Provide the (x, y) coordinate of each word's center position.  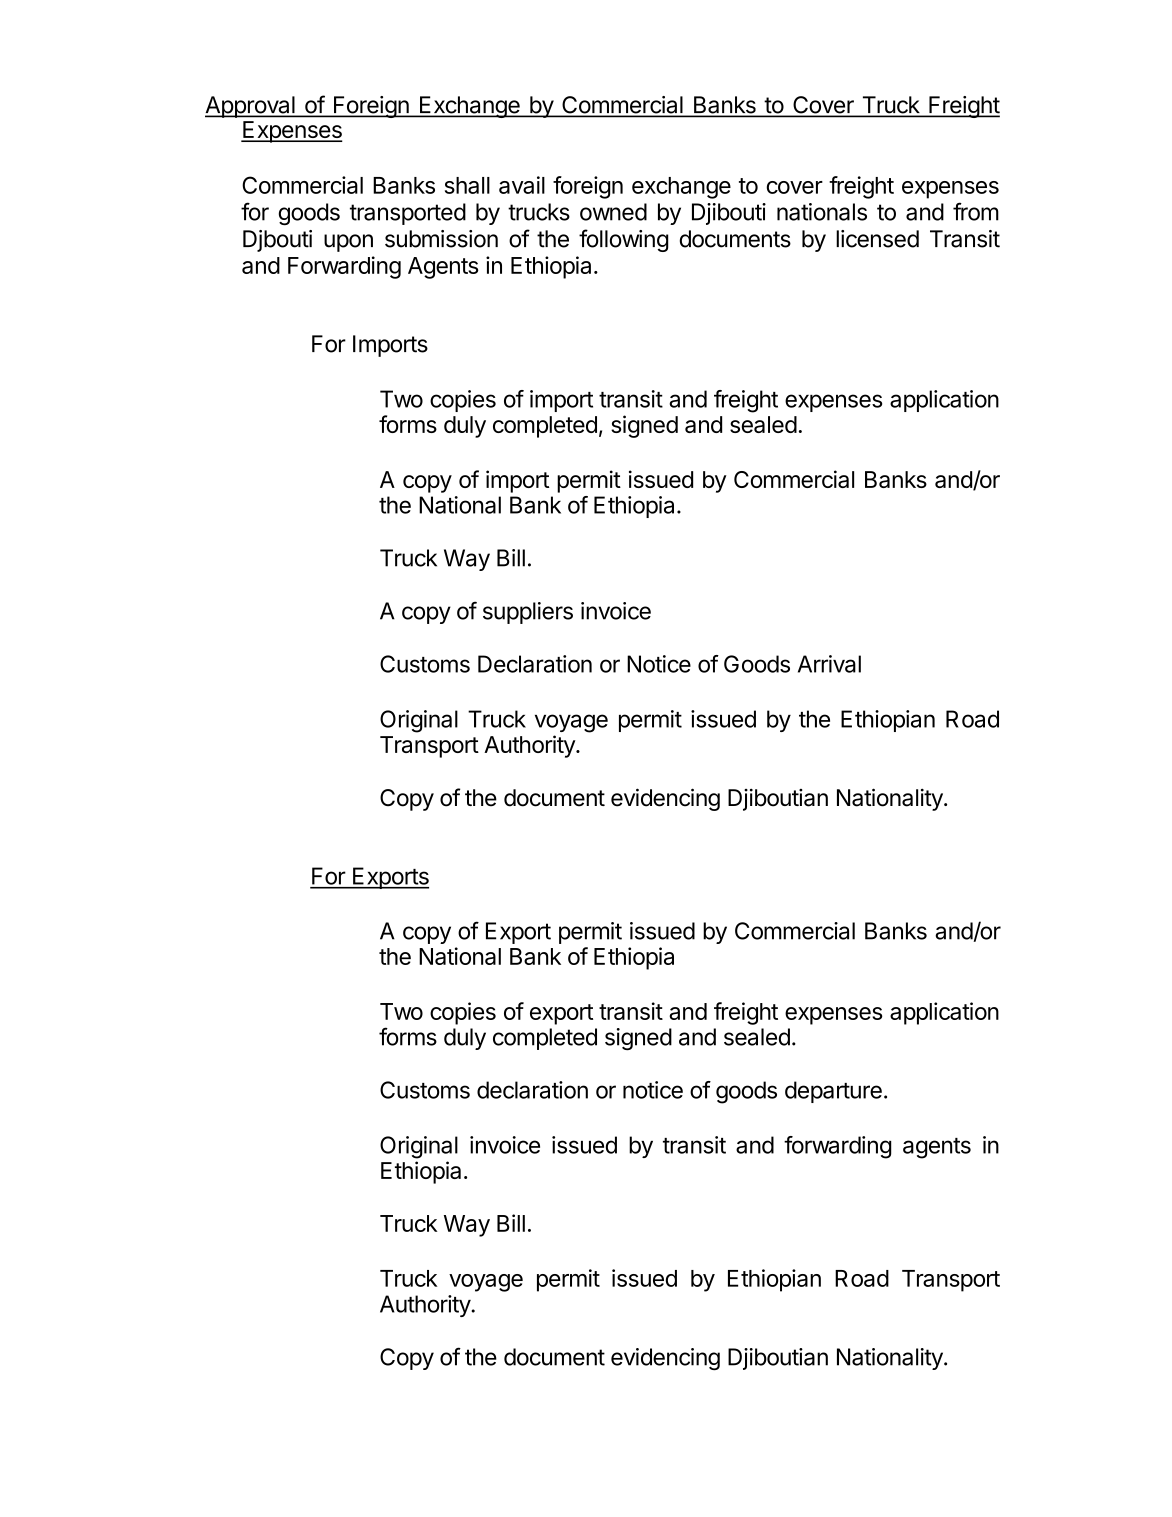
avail (522, 185)
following (624, 240)
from (976, 211)
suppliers (528, 613)
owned (613, 212)
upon (348, 243)
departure (833, 1092)
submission (441, 239)
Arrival (829, 664)
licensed (877, 239)
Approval (251, 107)
